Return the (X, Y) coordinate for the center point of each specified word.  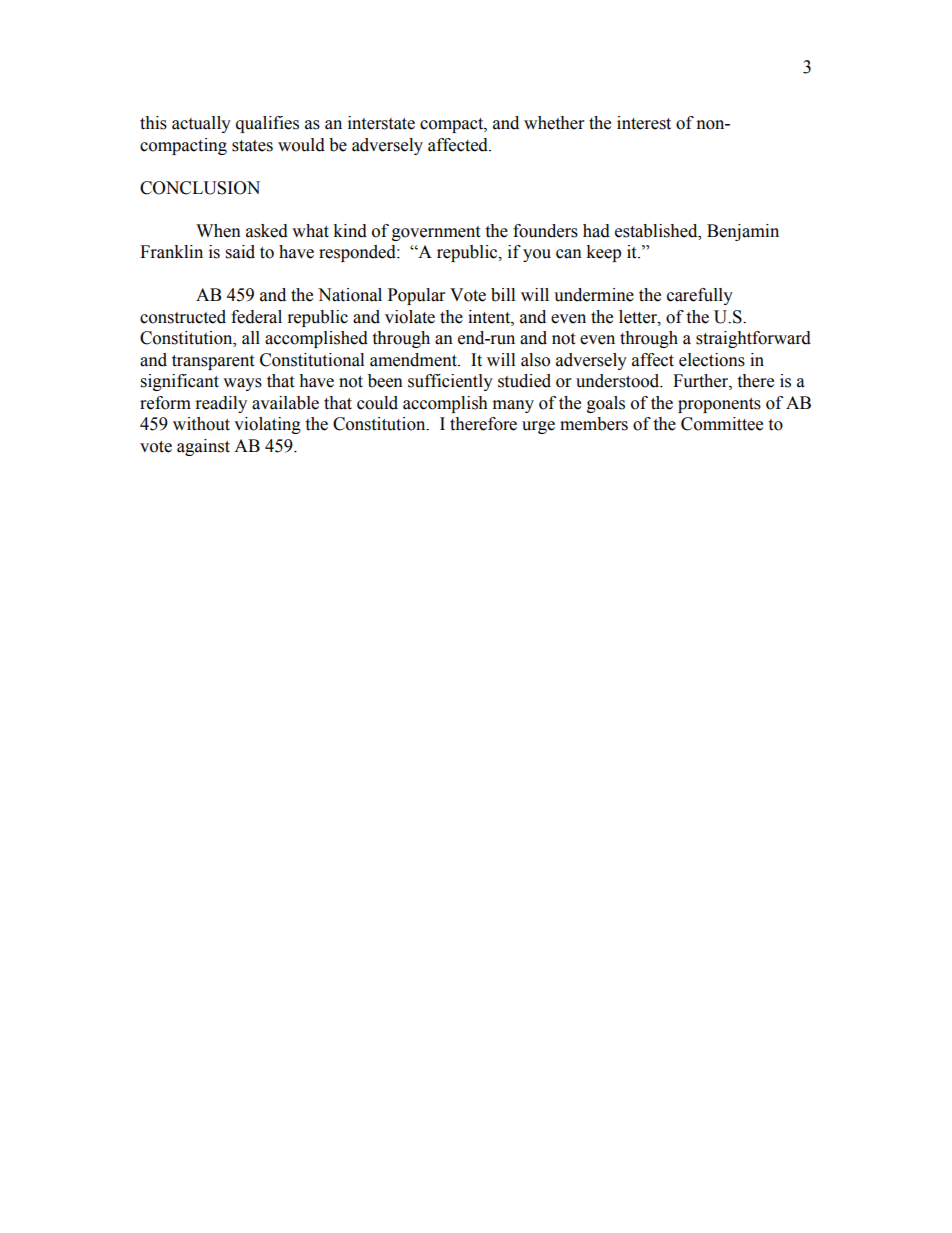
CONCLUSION (200, 188)
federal (256, 317)
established (657, 231)
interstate (381, 123)
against (203, 447)
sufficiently (450, 382)
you (537, 255)
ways (242, 384)
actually (201, 124)
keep (603, 253)
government (436, 233)
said (240, 252)
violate (410, 317)
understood (619, 381)
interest (644, 123)
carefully (700, 296)
